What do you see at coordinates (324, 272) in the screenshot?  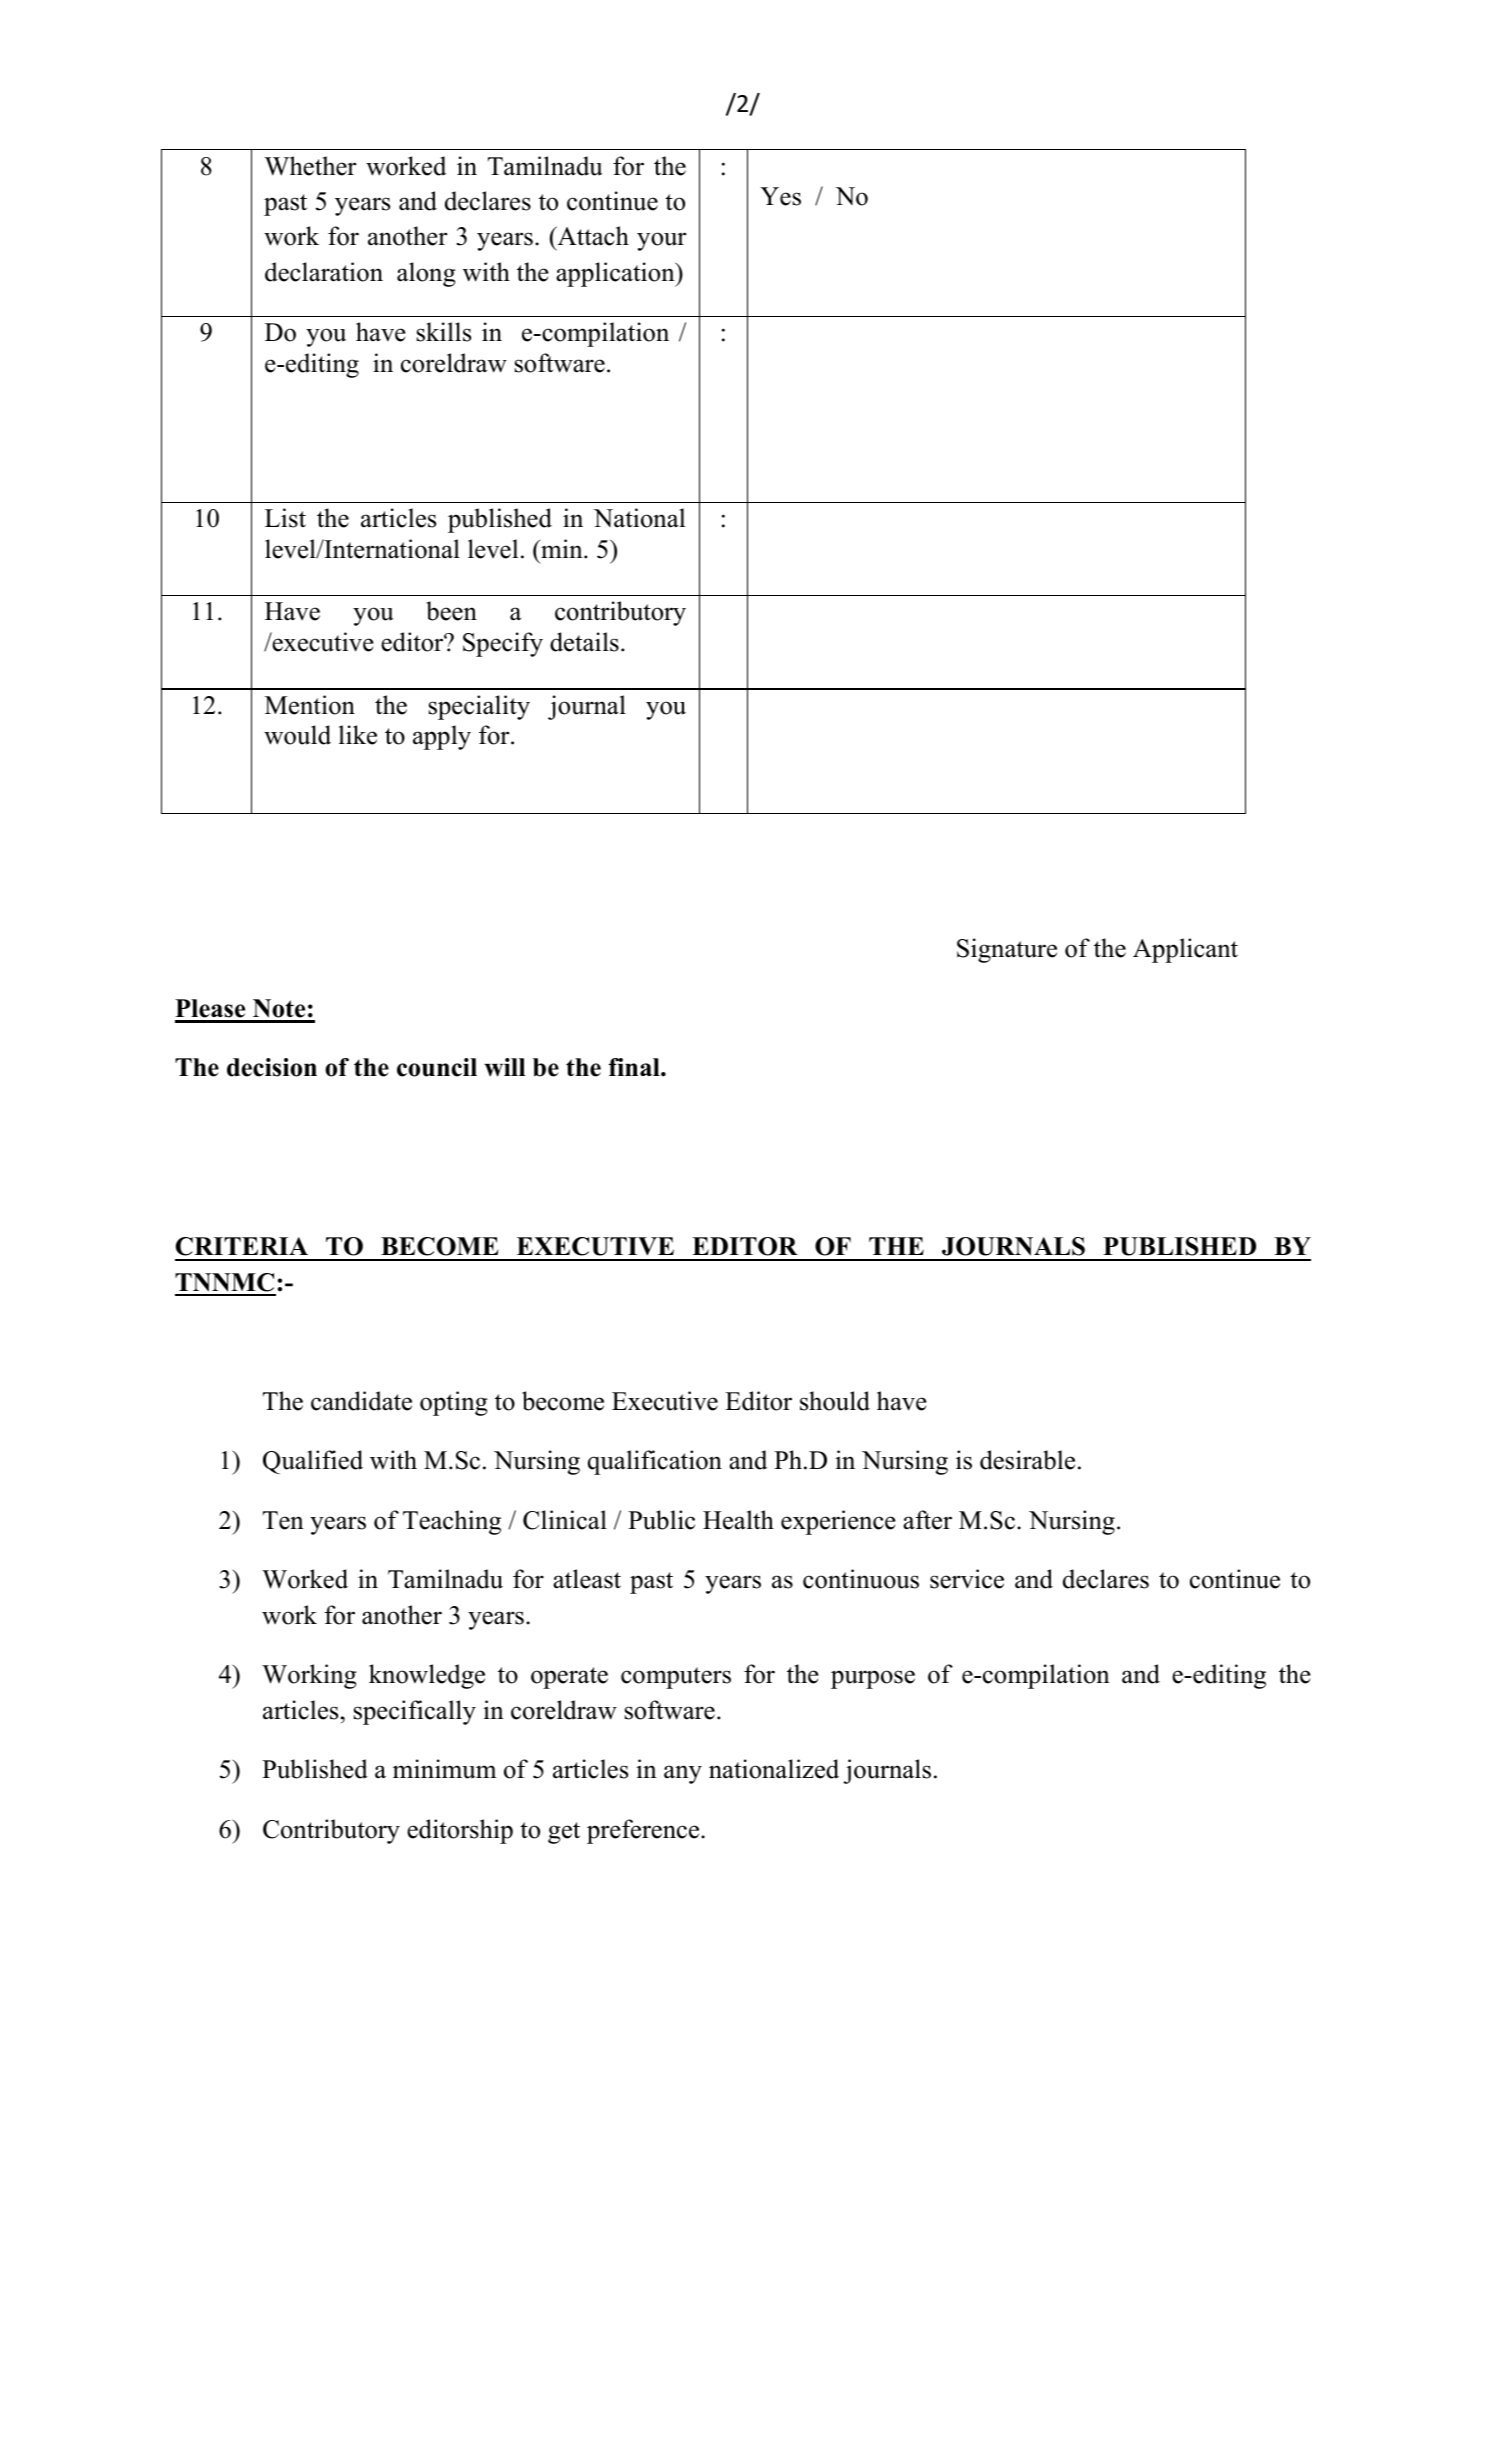 I see `declaration` at bounding box center [324, 272].
